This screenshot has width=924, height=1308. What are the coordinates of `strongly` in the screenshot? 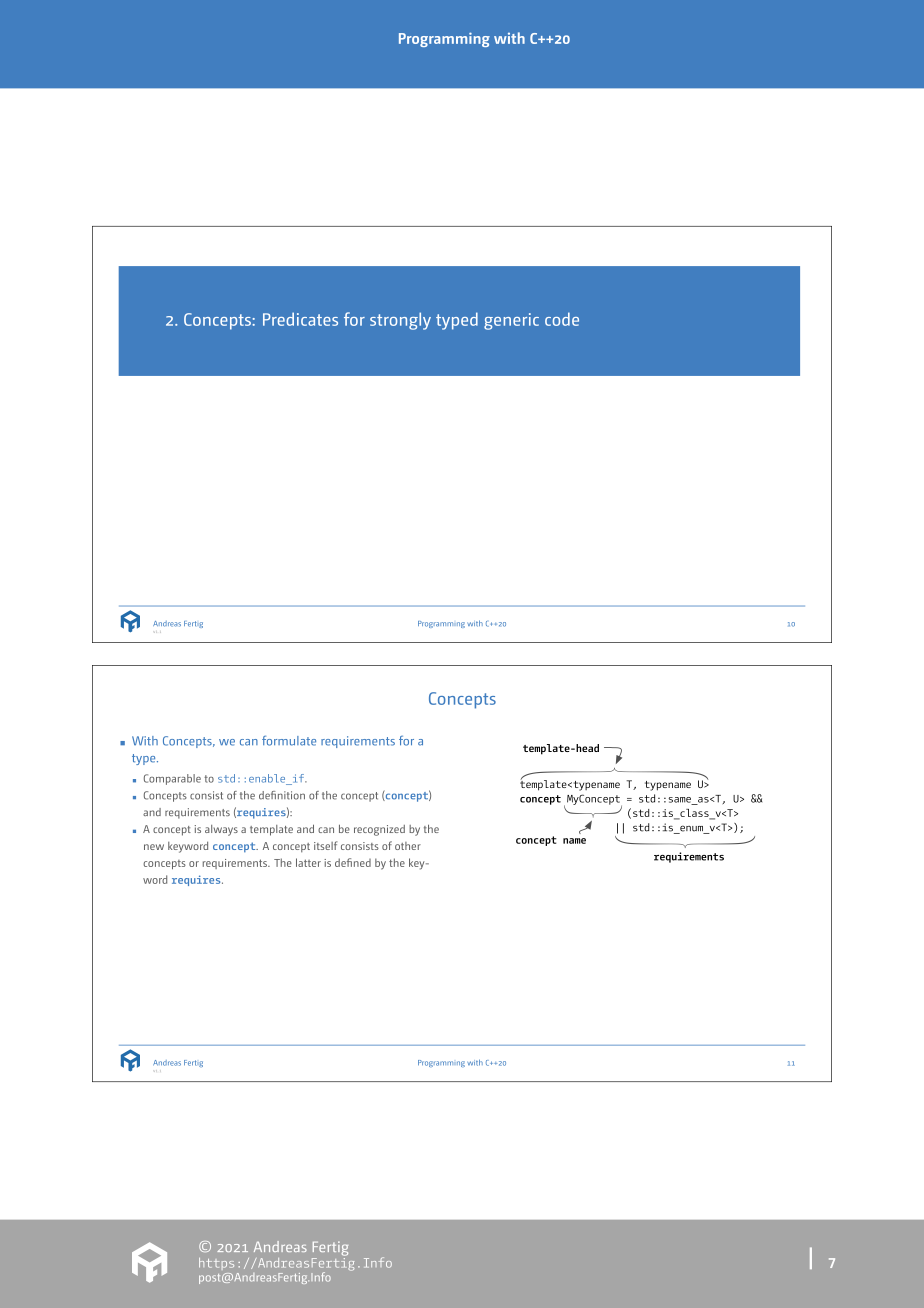 It's located at (400, 321).
